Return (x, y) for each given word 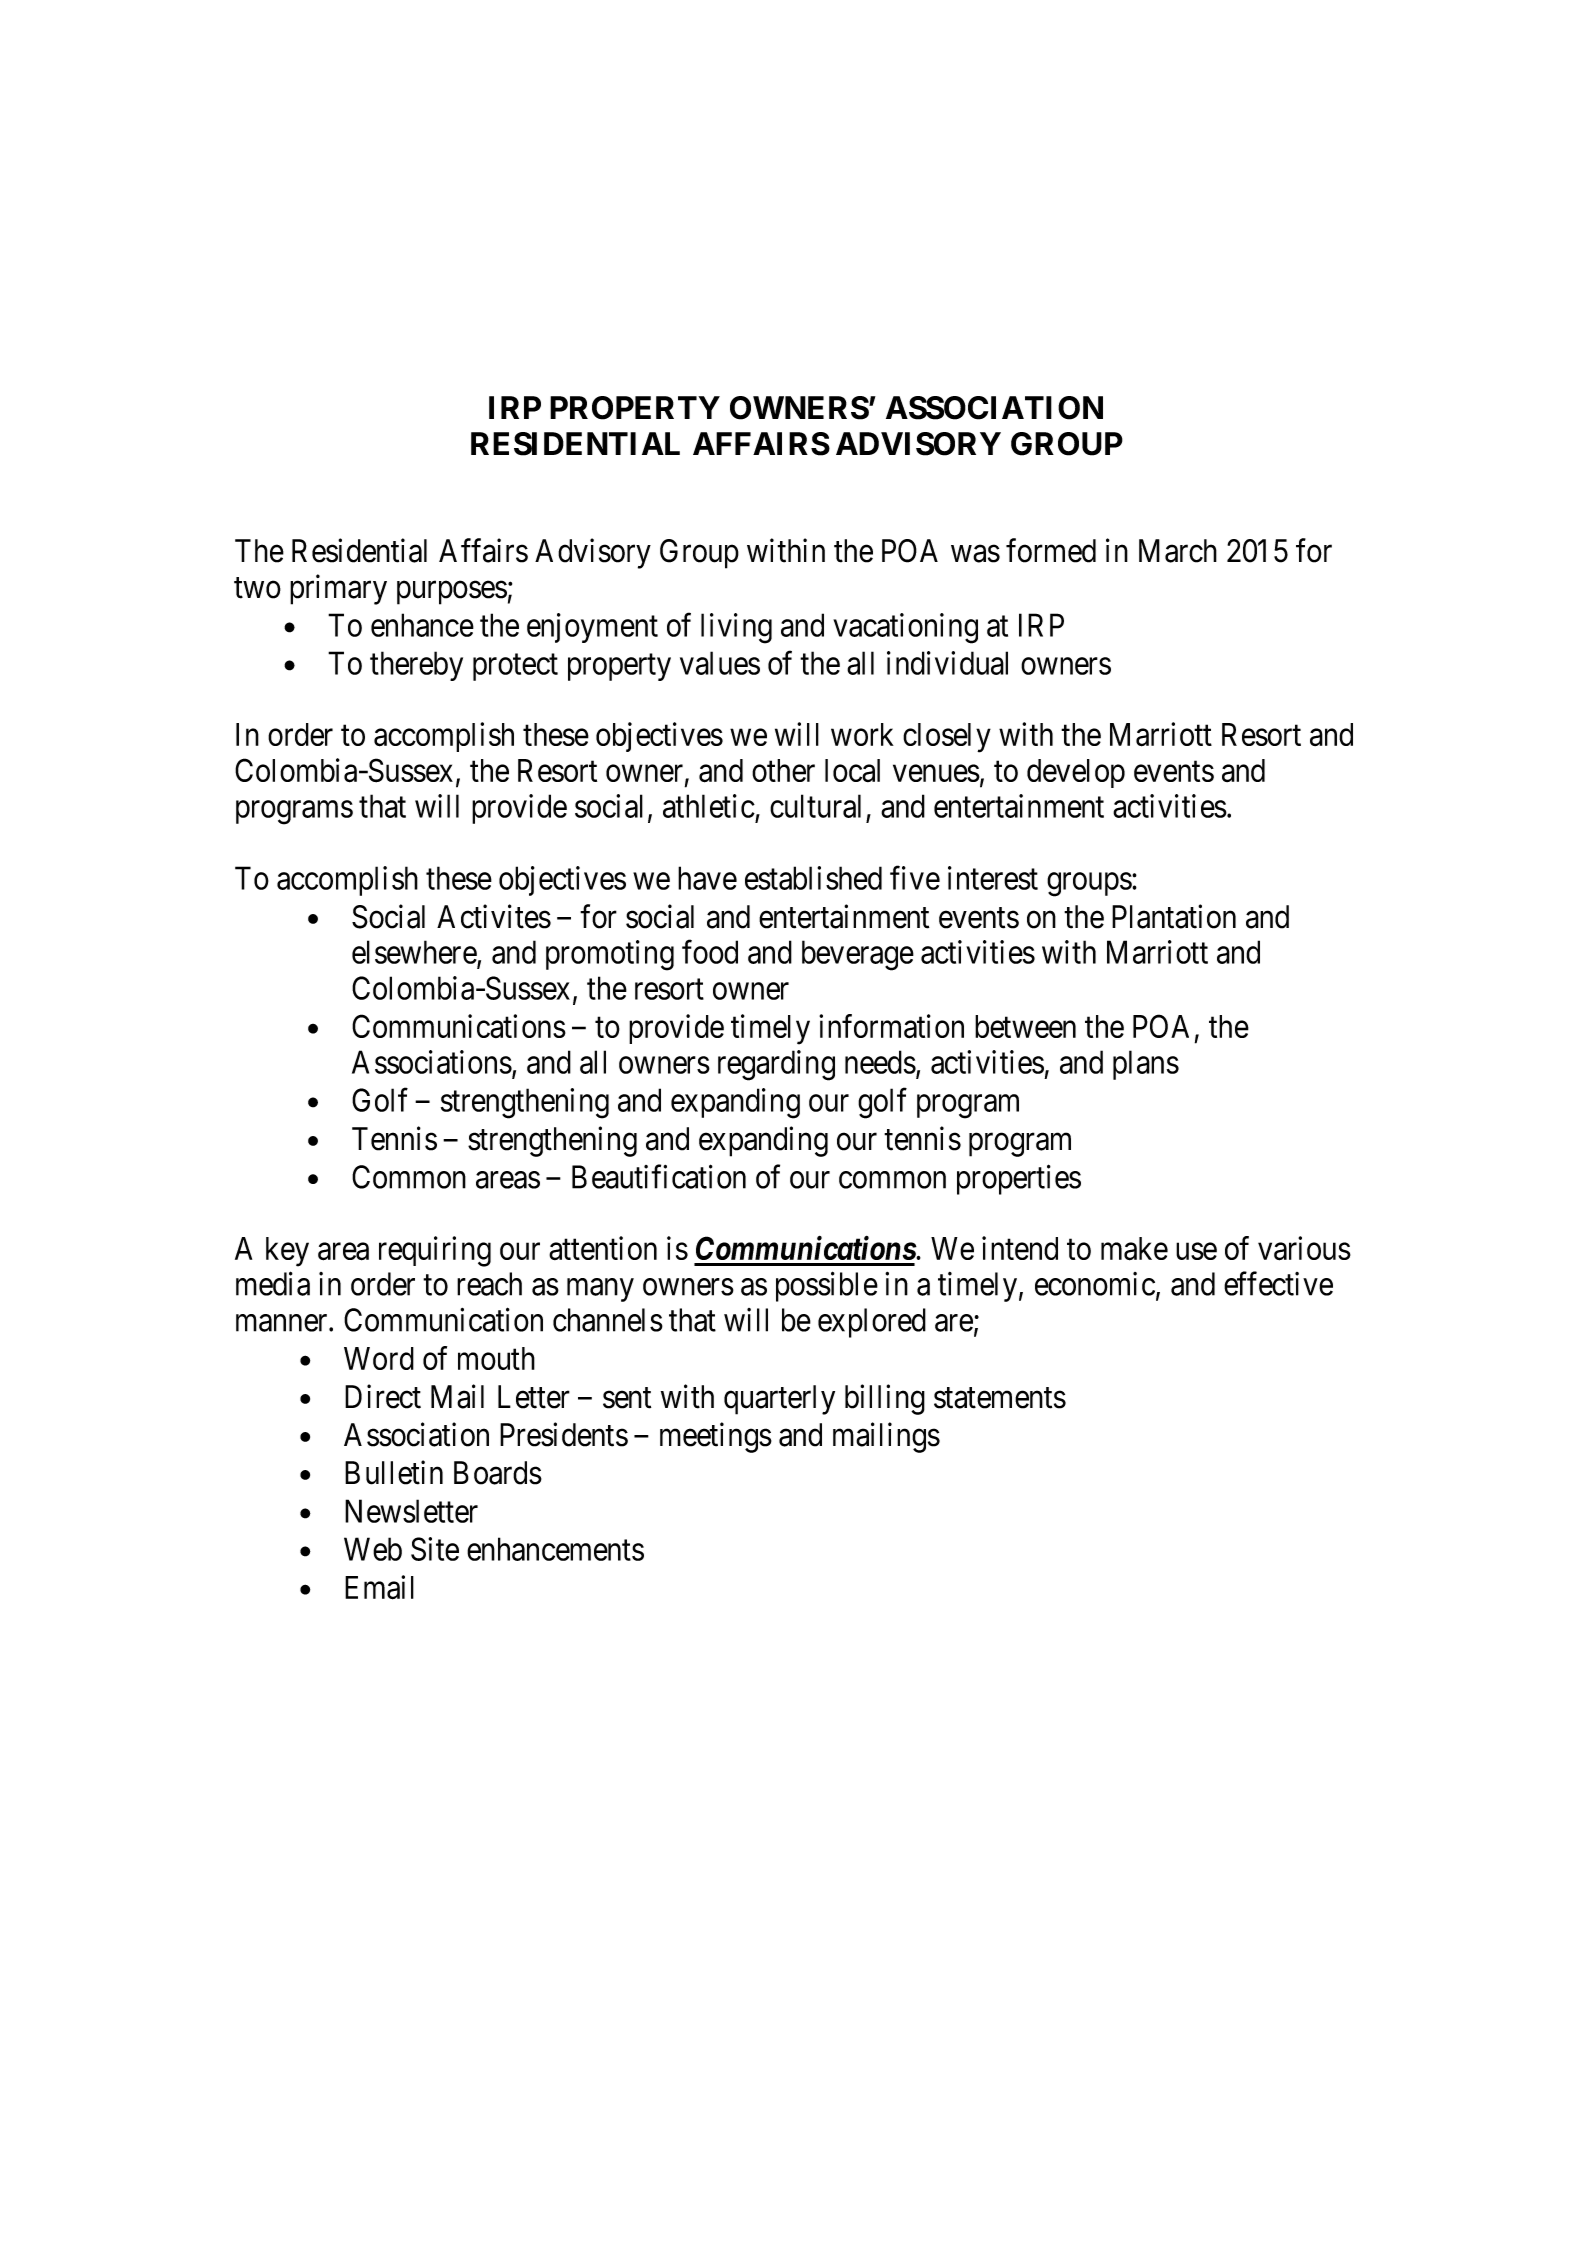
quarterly (779, 1400)
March (1178, 551)
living (736, 628)
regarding (776, 1065)
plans (1146, 1065)
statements (1000, 1398)
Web (373, 1549)
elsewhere (415, 953)
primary (338, 589)
